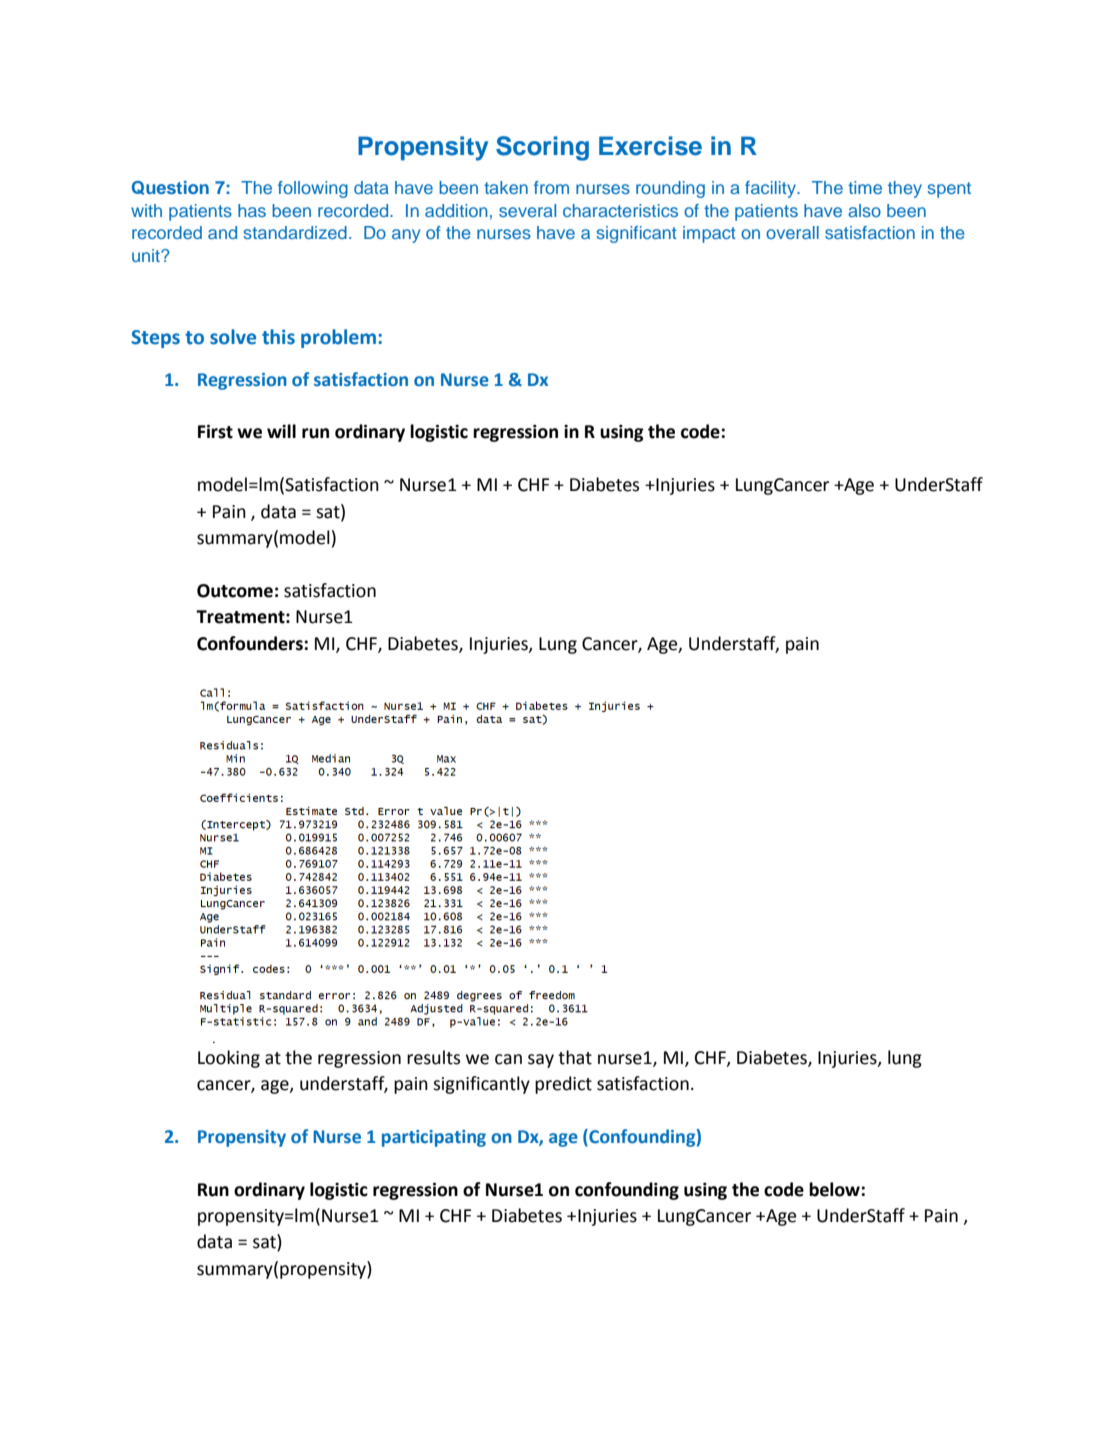 The image size is (1115, 1443). Describe the element at coordinates (215, 431) in the image. I see `First` at that location.
